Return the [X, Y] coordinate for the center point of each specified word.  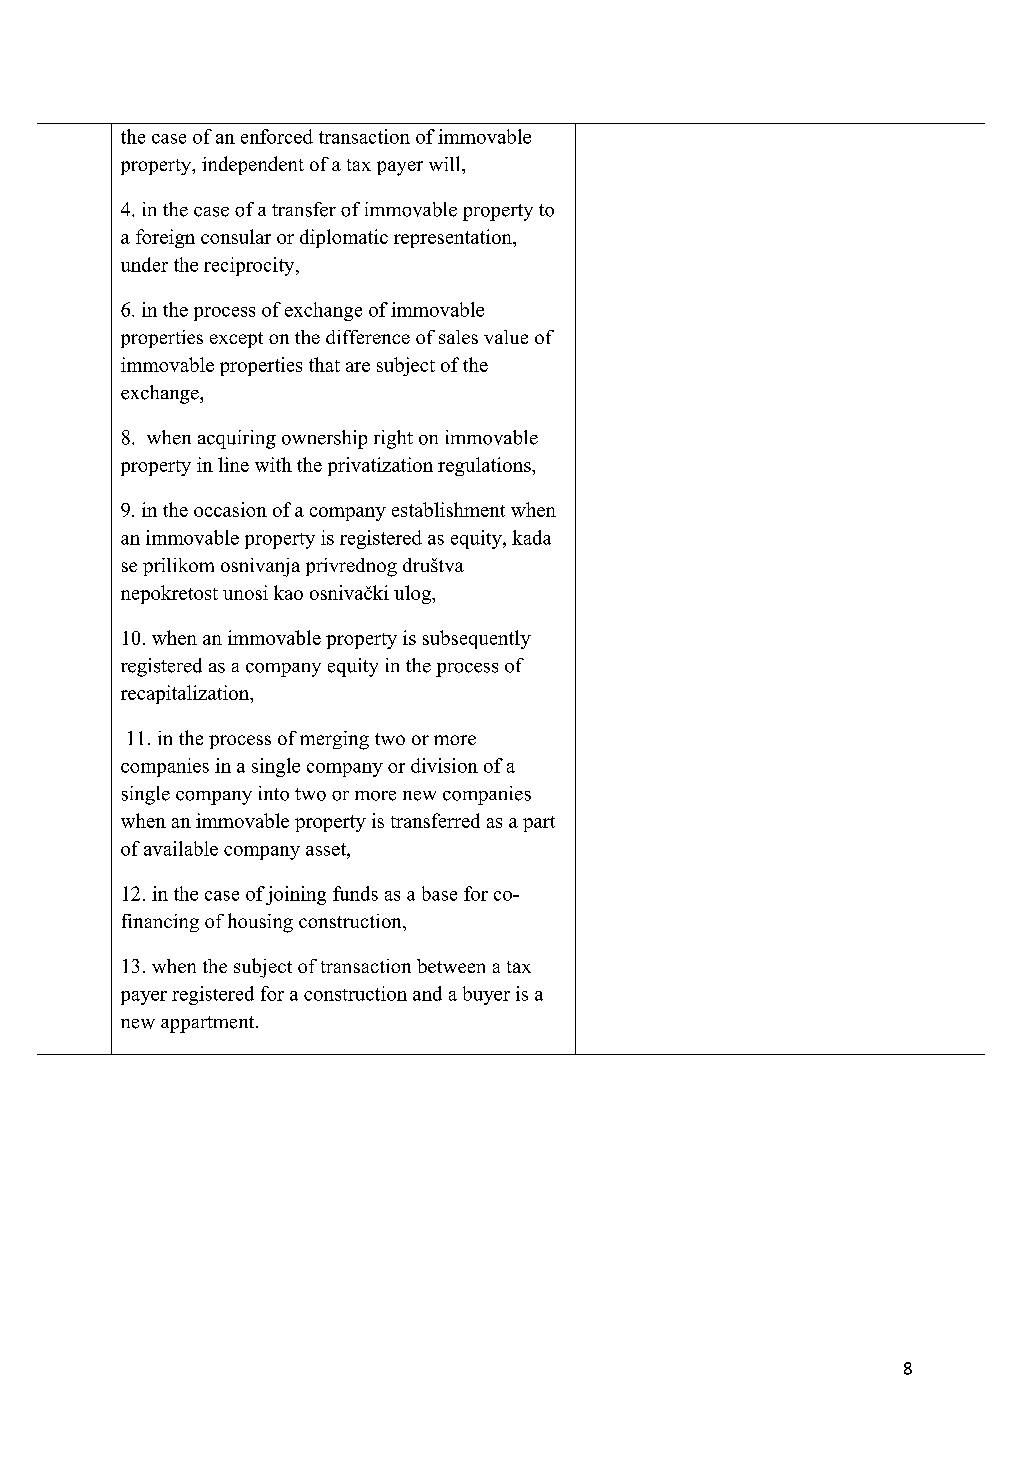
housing [260, 923]
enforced [277, 136]
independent [253, 165]
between [451, 966]
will [446, 163]
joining [296, 895]
